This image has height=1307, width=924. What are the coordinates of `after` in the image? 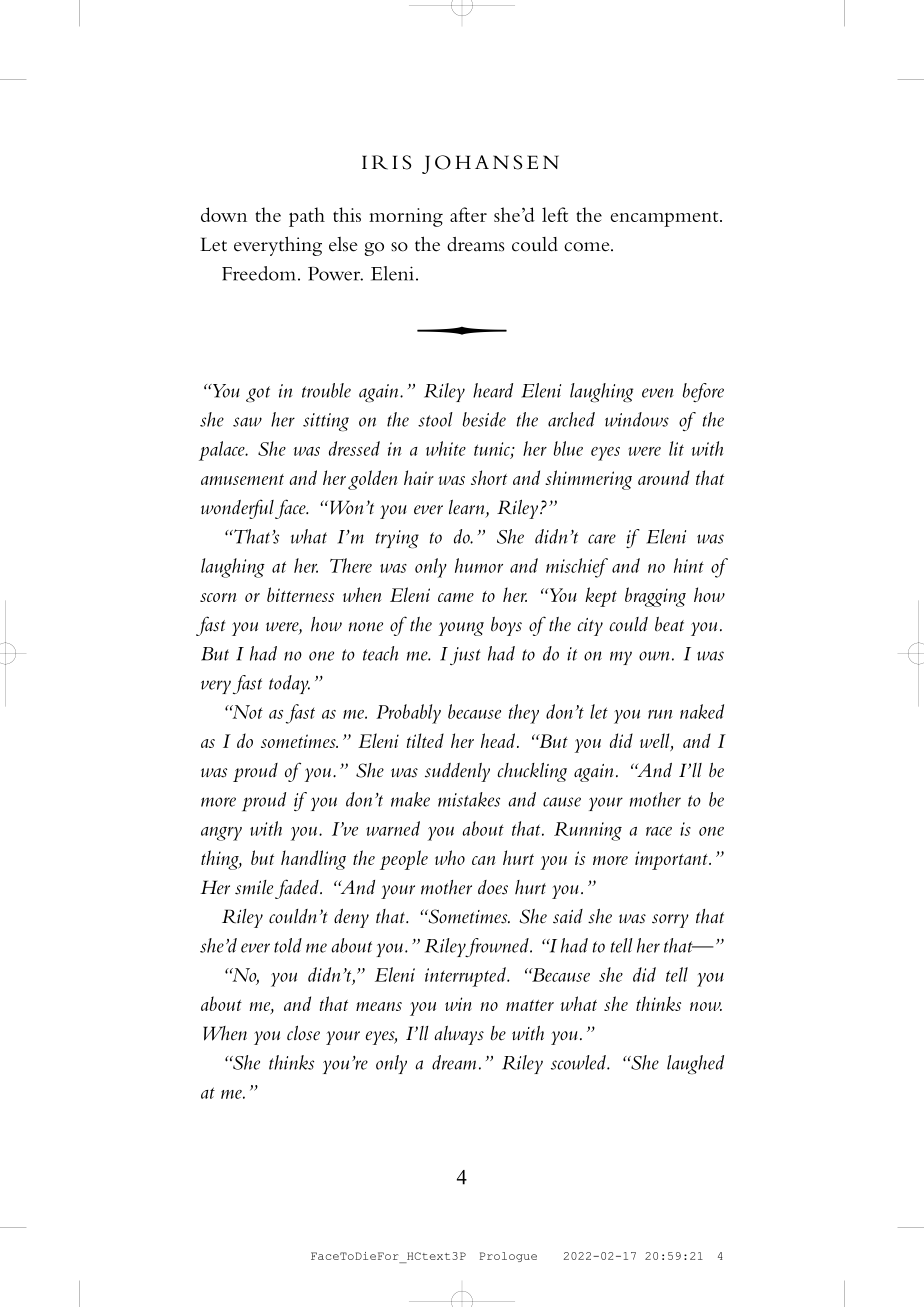 It's located at (468, 214).
